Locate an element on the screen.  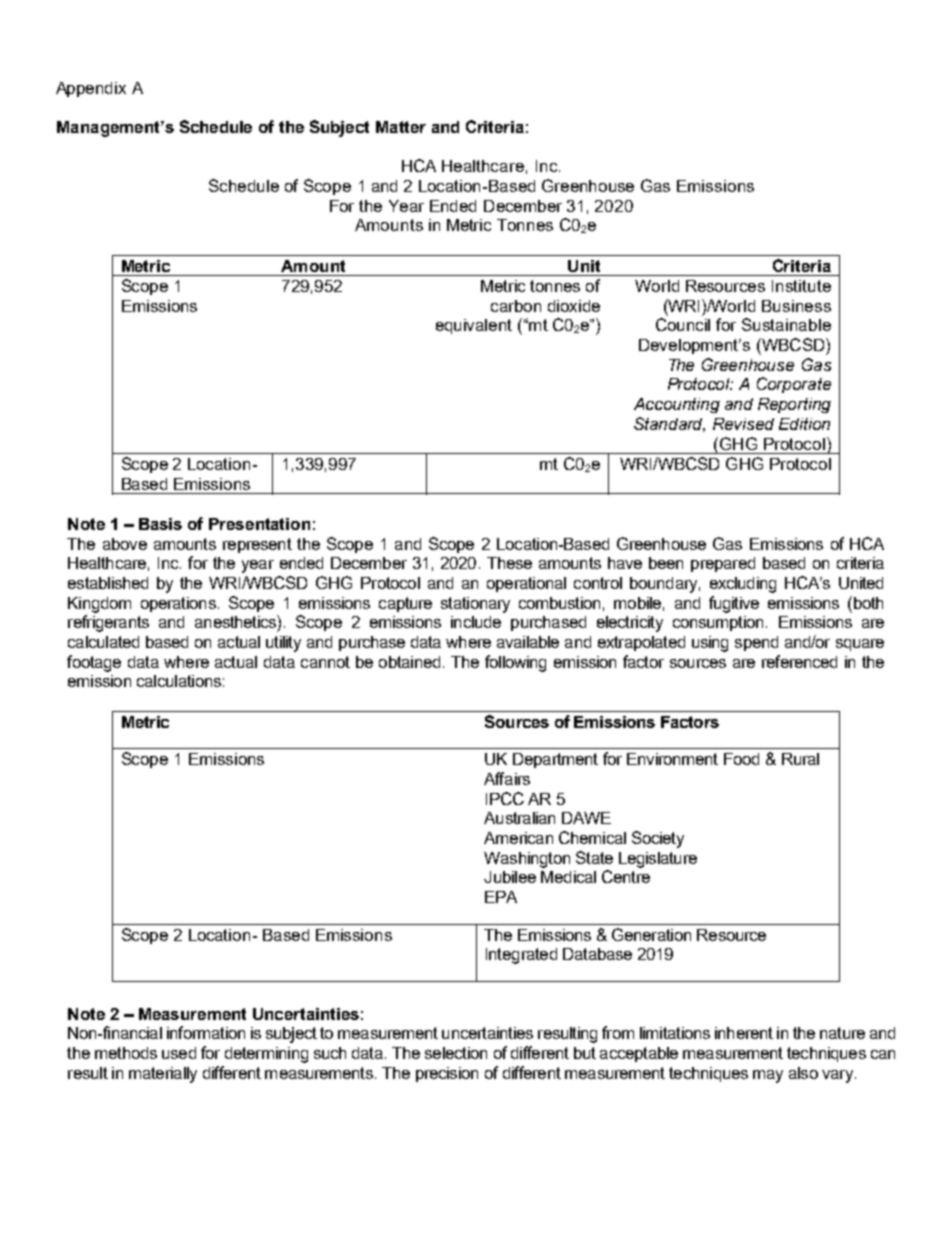
following is located at coordinates (515, 663).
